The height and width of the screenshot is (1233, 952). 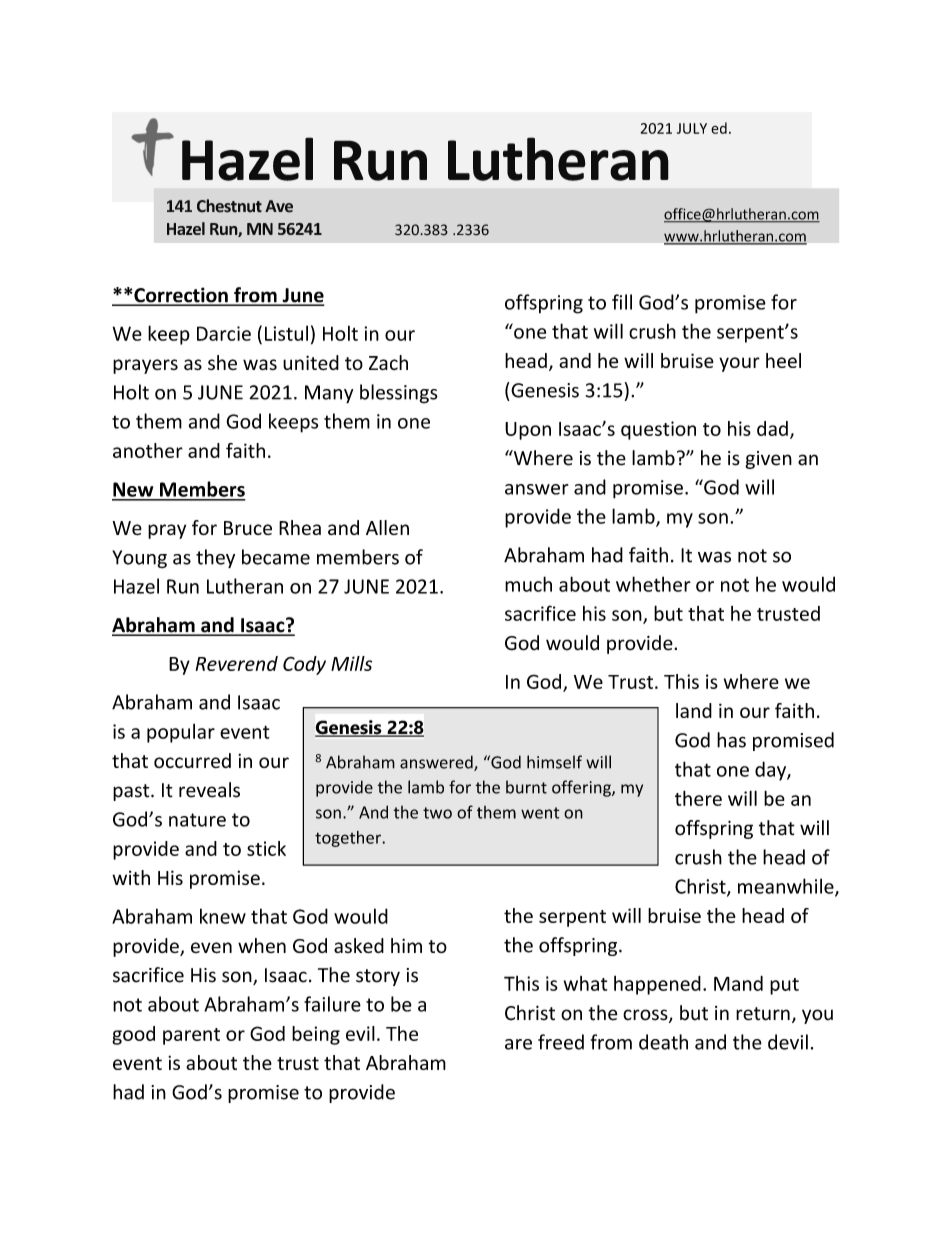 What do you see at coordinates (279, 206) in the screenshot?
I see `Ave` at bounding box center [279, 206].
